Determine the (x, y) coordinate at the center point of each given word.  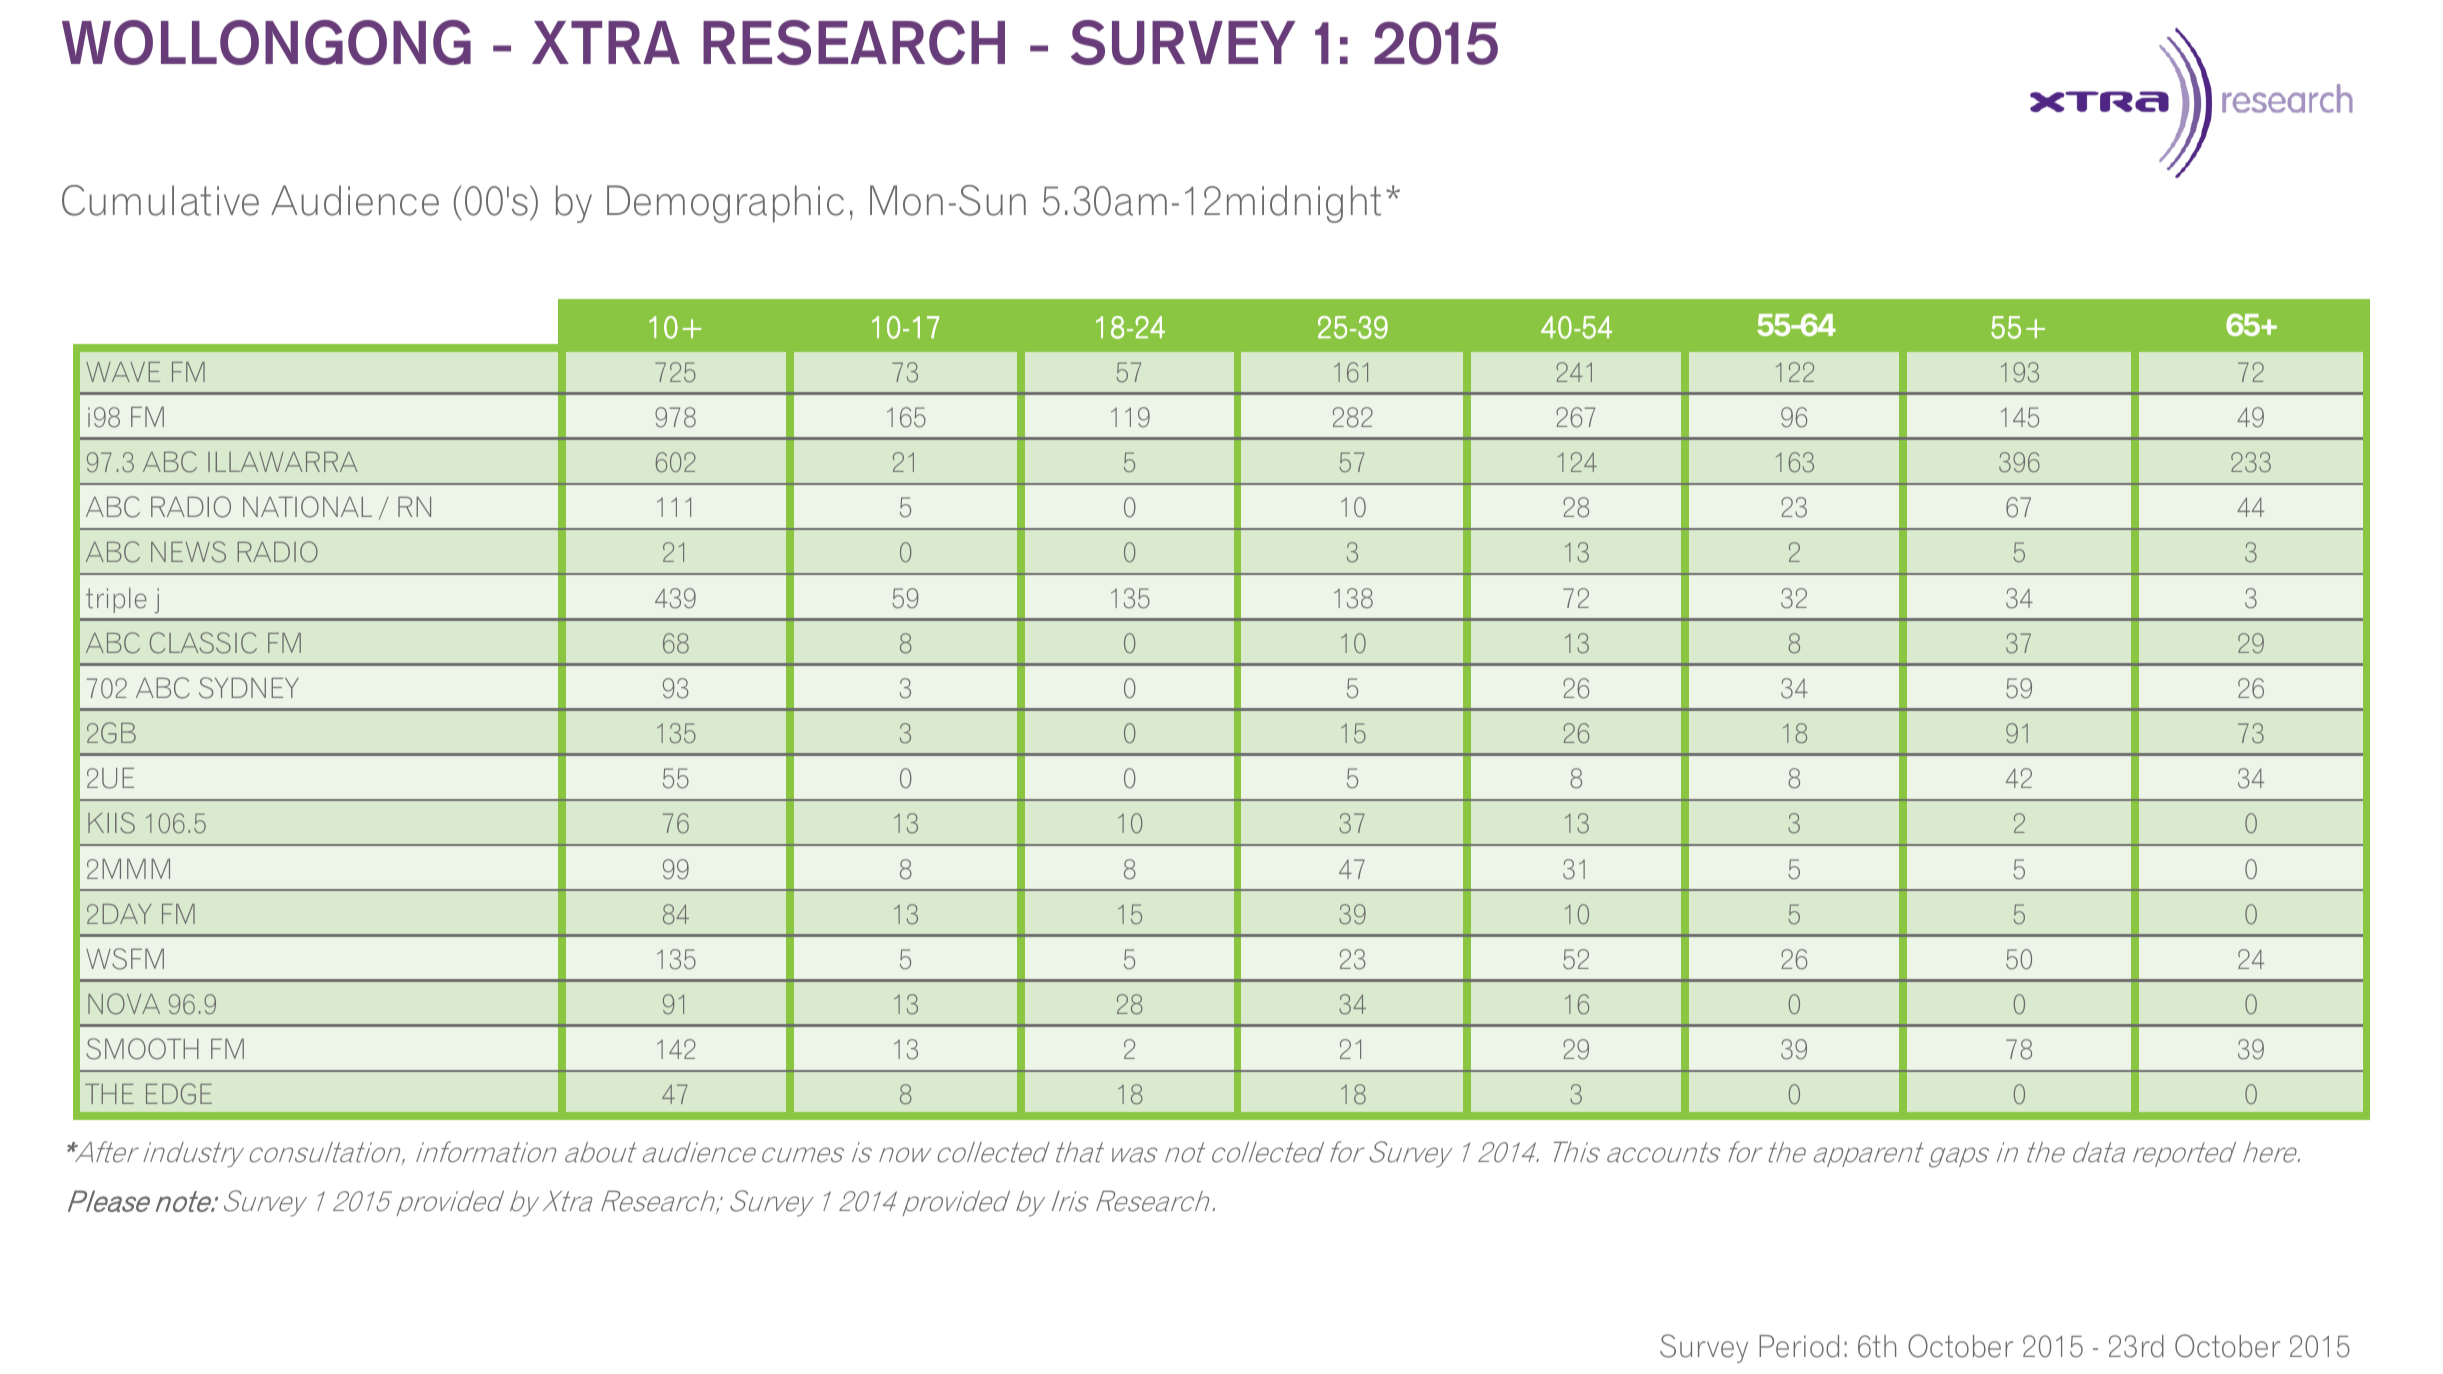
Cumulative (160, 200)
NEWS (188, 552)
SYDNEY (249, 688)
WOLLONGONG (266, 42)
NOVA (124, 1003)
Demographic (725, 204)
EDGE (179, 1094)
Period (1799, 1346)
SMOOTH (142, 1049)
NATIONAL (307, 507)
